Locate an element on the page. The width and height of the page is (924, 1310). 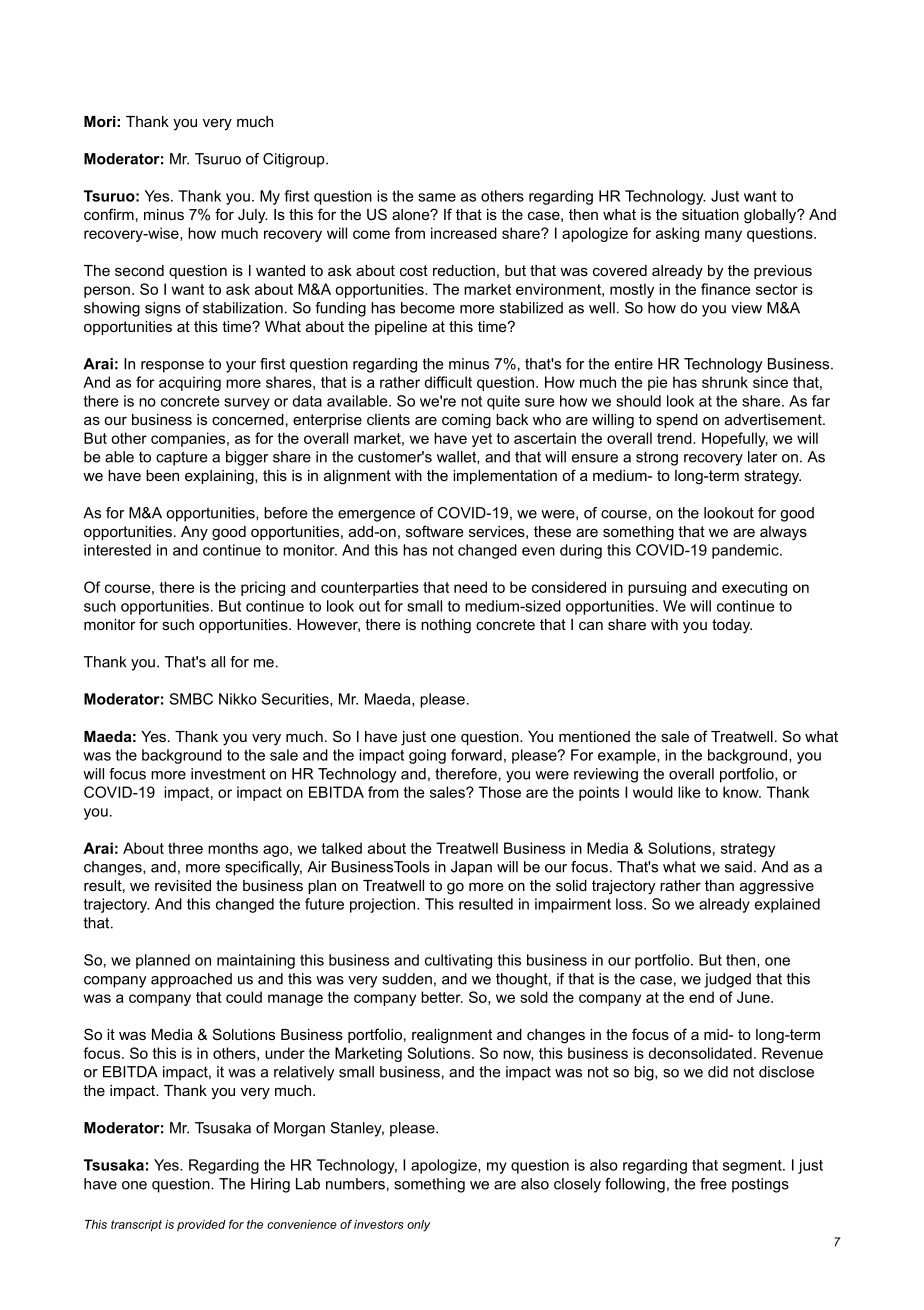
pandemic is located at coordinates (746, 551).
